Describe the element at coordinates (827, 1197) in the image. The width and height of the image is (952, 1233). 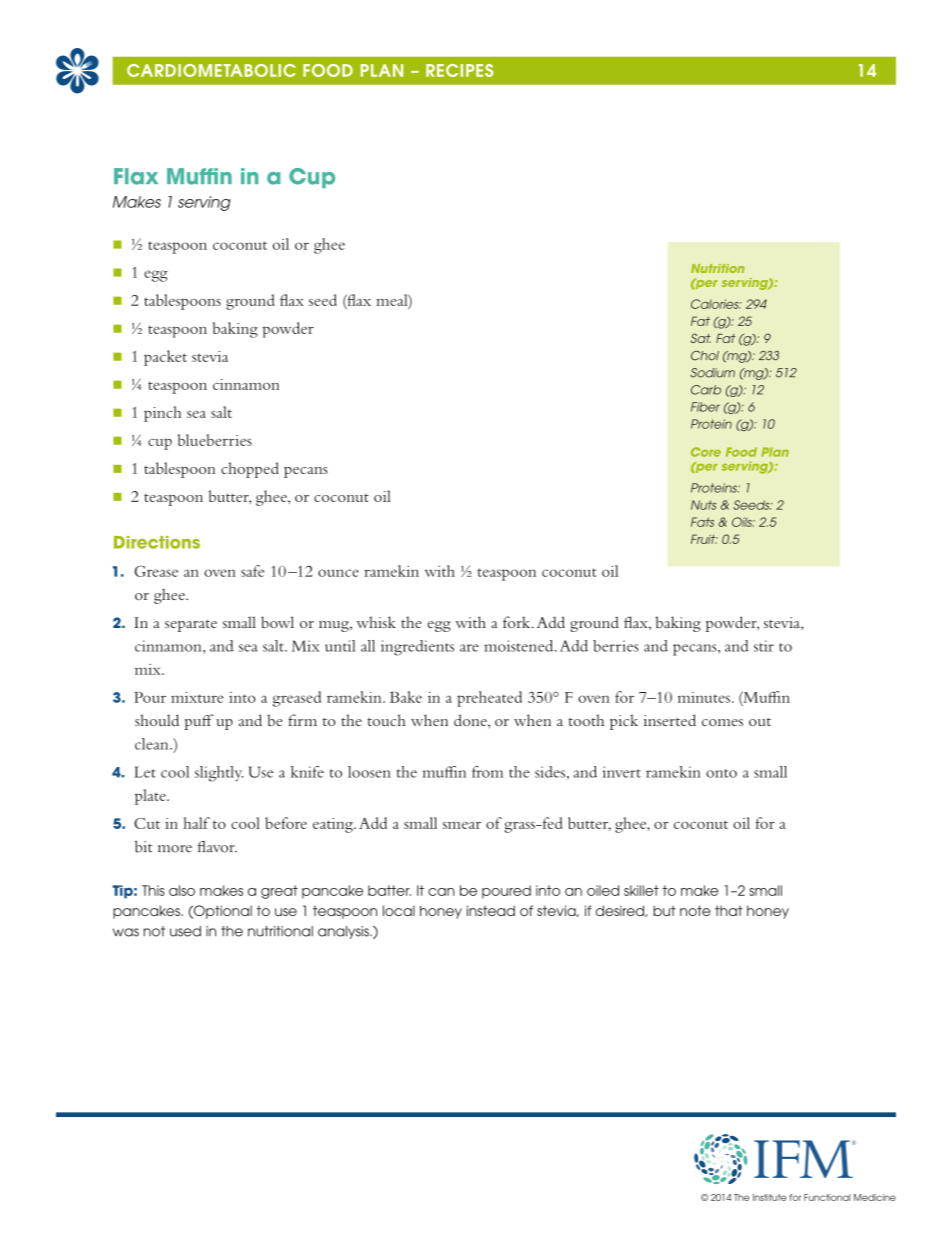
I see `Functional` at that location.
